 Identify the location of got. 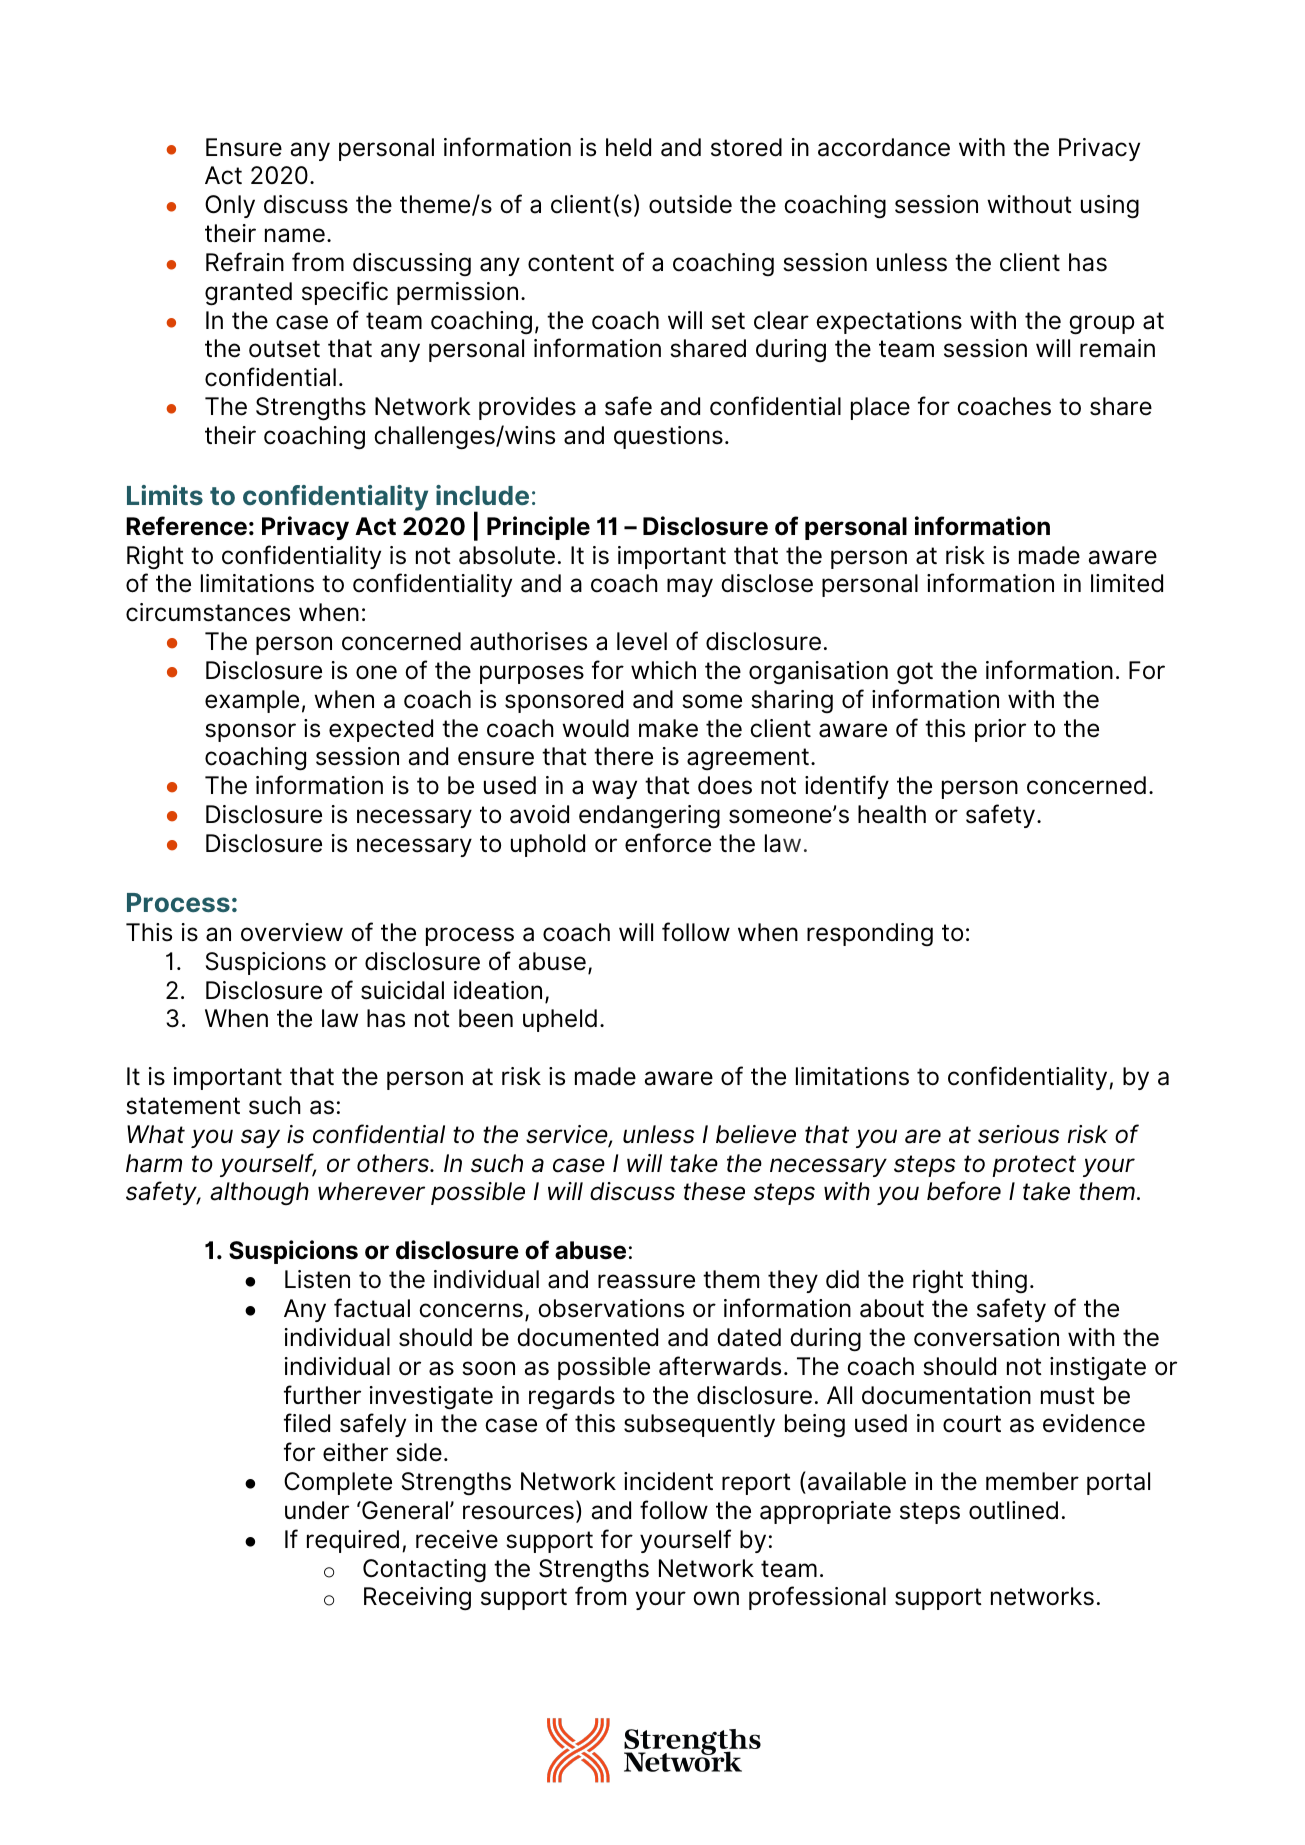
(915, 673).
